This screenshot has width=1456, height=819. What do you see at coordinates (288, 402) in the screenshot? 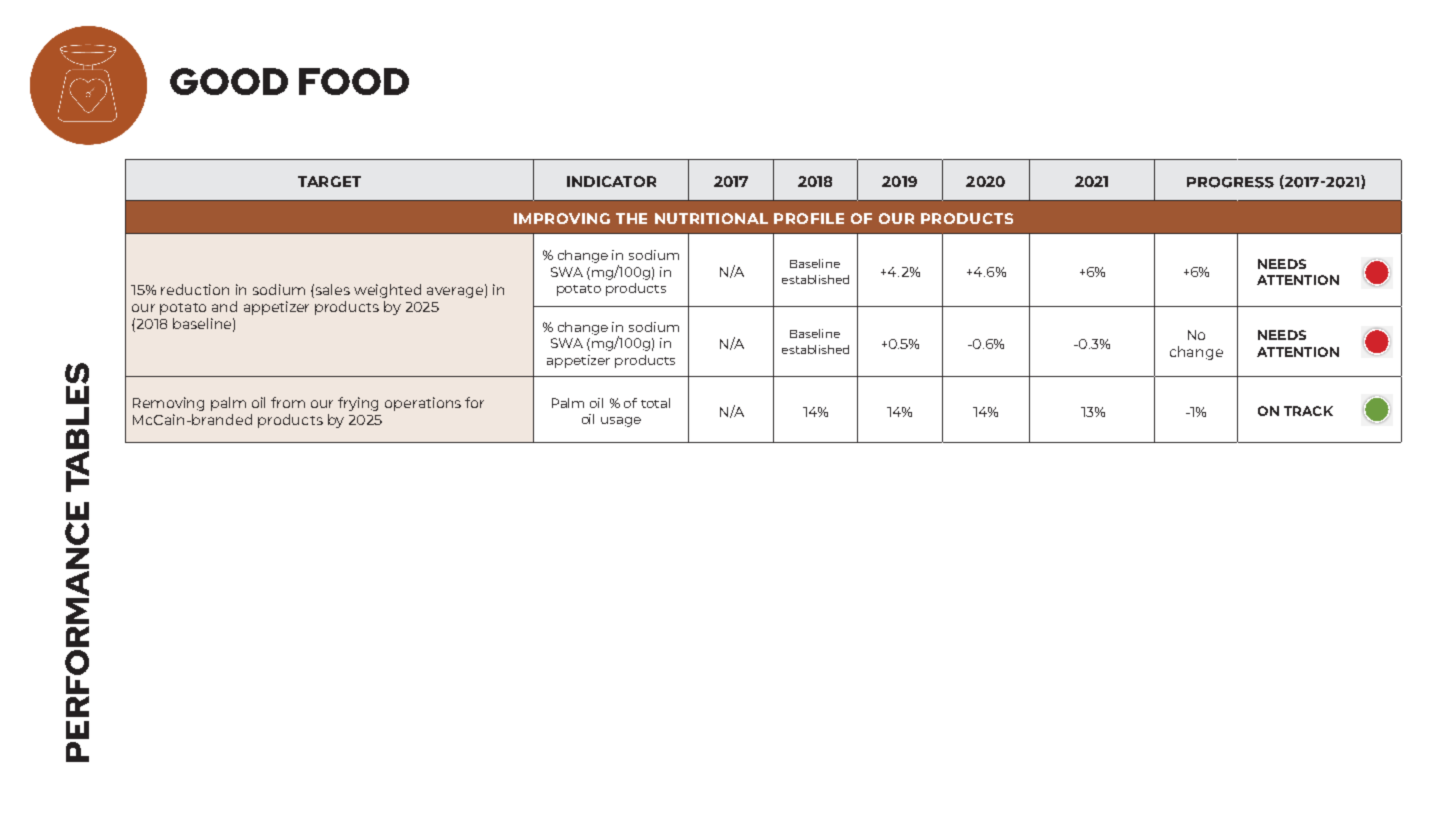
I see `from` at bounding box center [288, 402].
